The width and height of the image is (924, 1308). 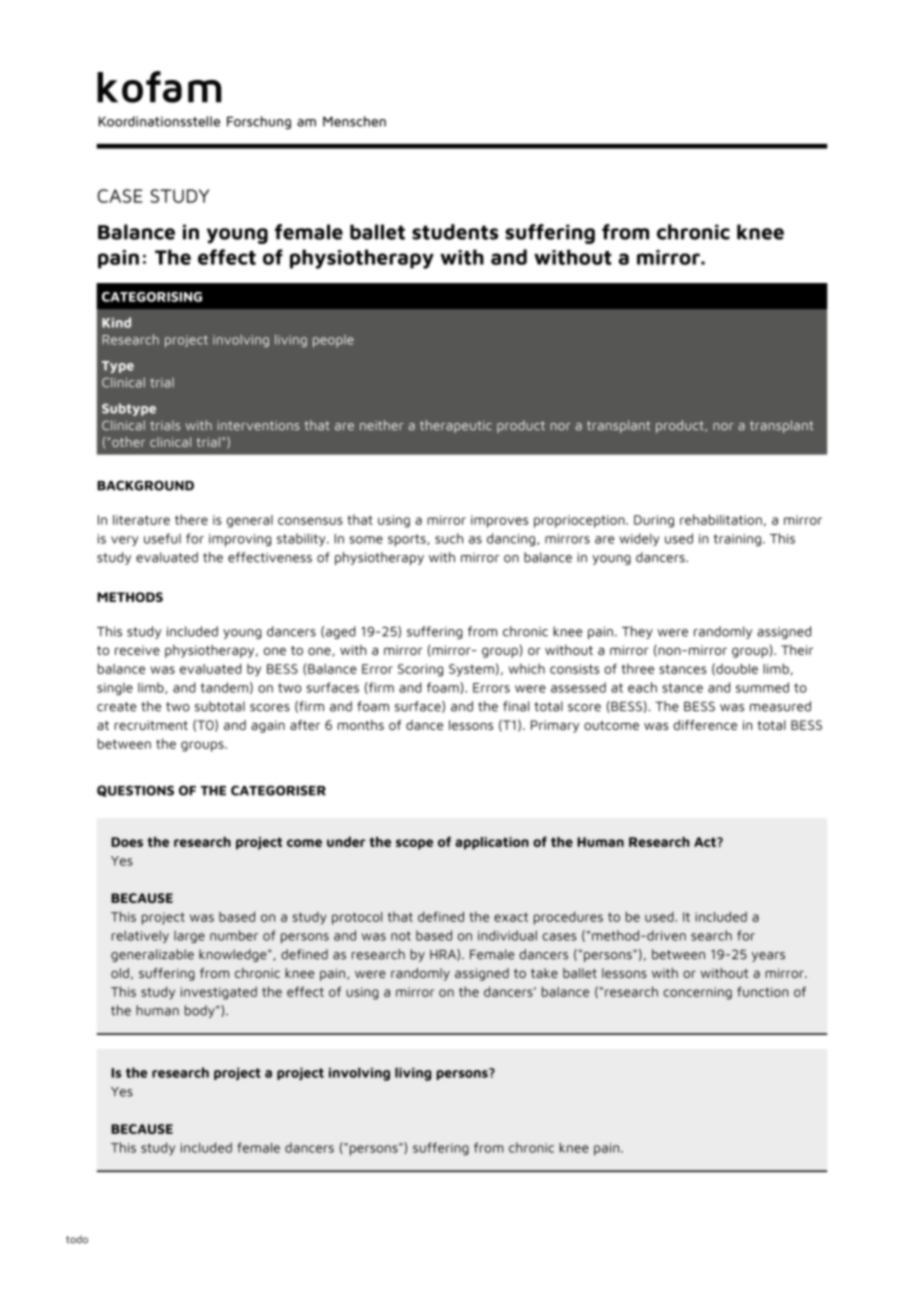 I want to click on take, so click(x=544, y=973).
